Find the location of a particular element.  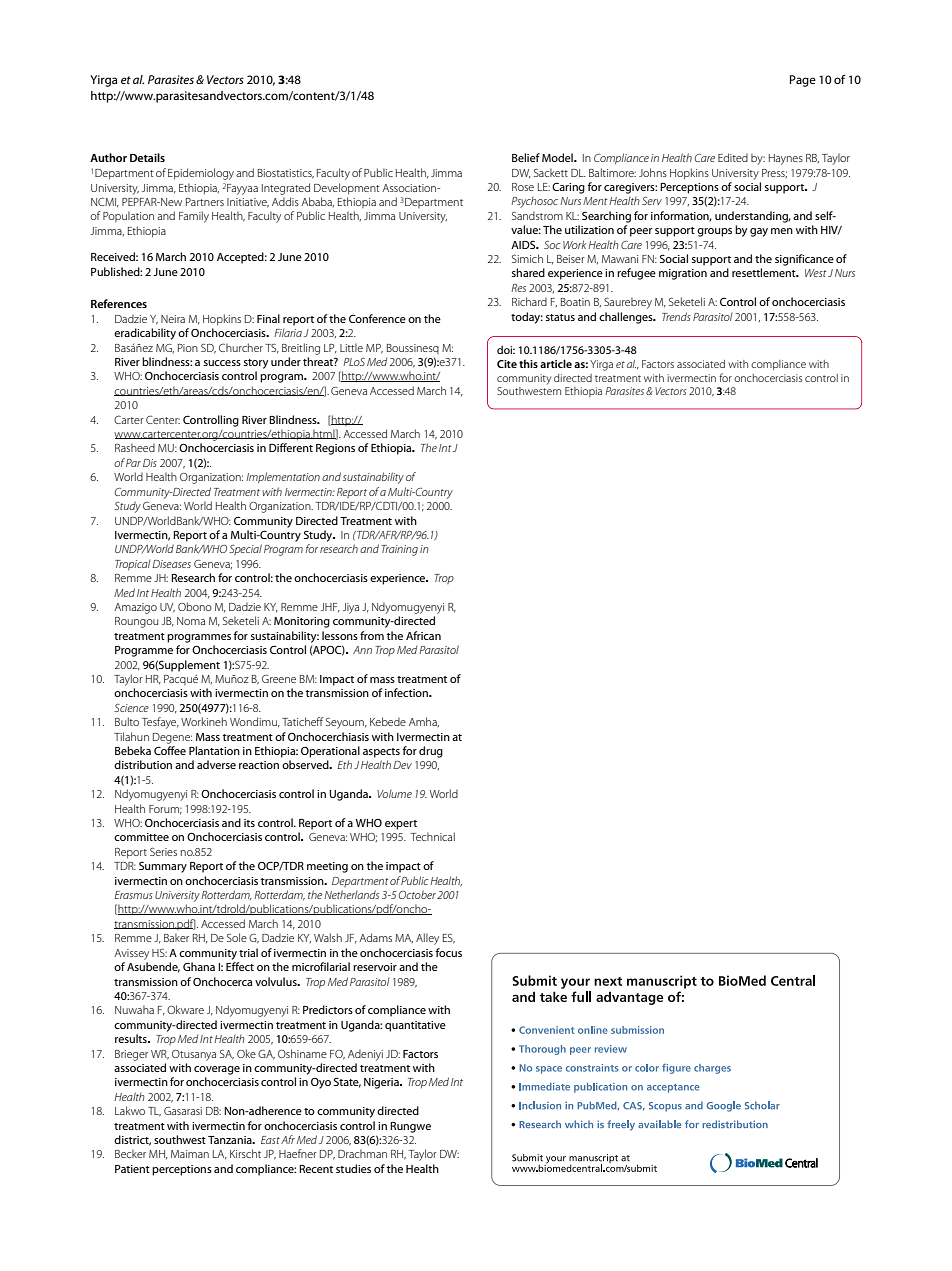

Nigeria is located at coordinates (382, 1083).
